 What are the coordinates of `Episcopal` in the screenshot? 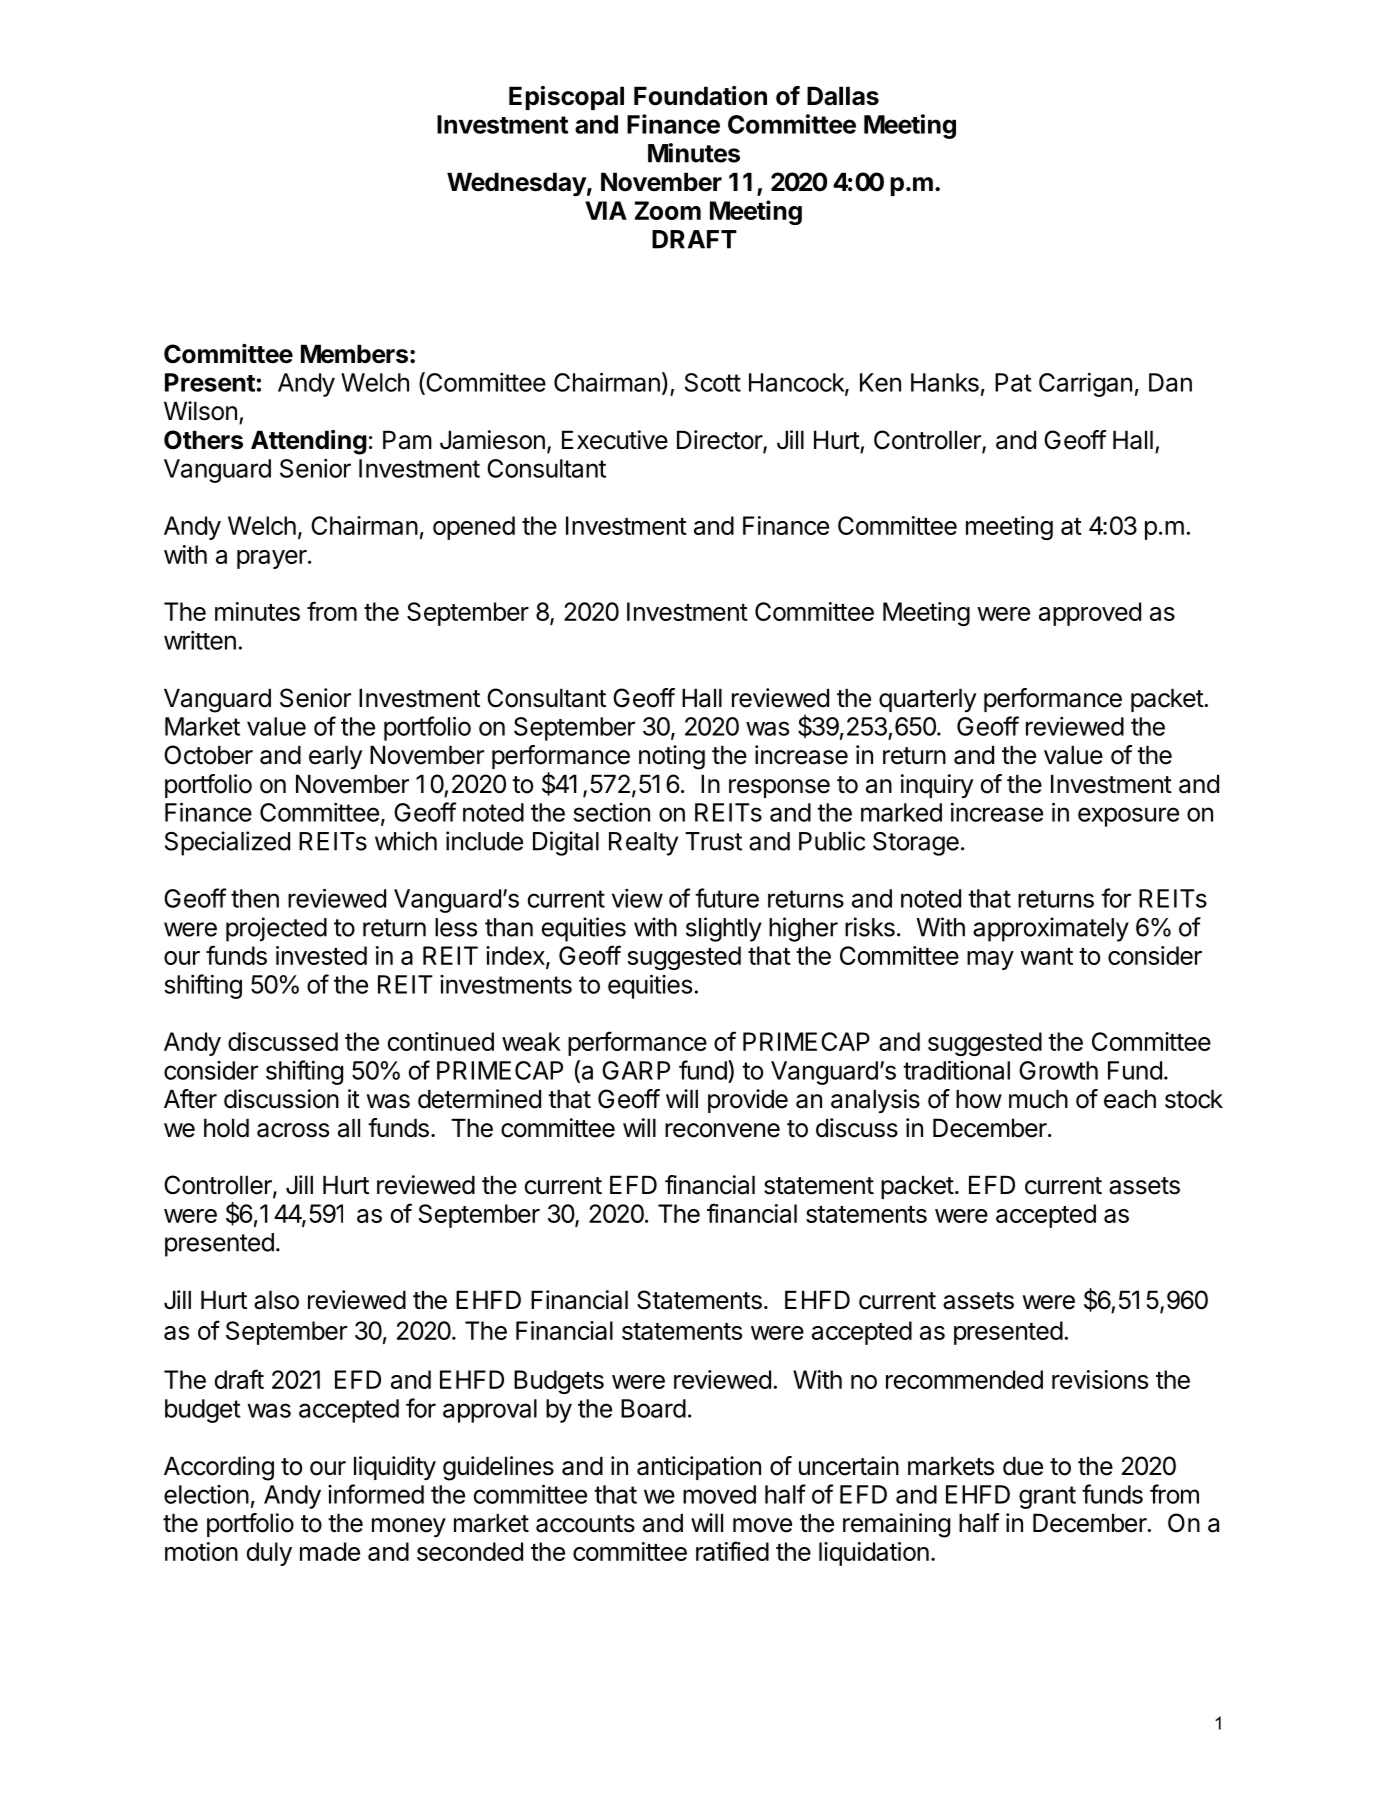 It's located at (566, 98).
